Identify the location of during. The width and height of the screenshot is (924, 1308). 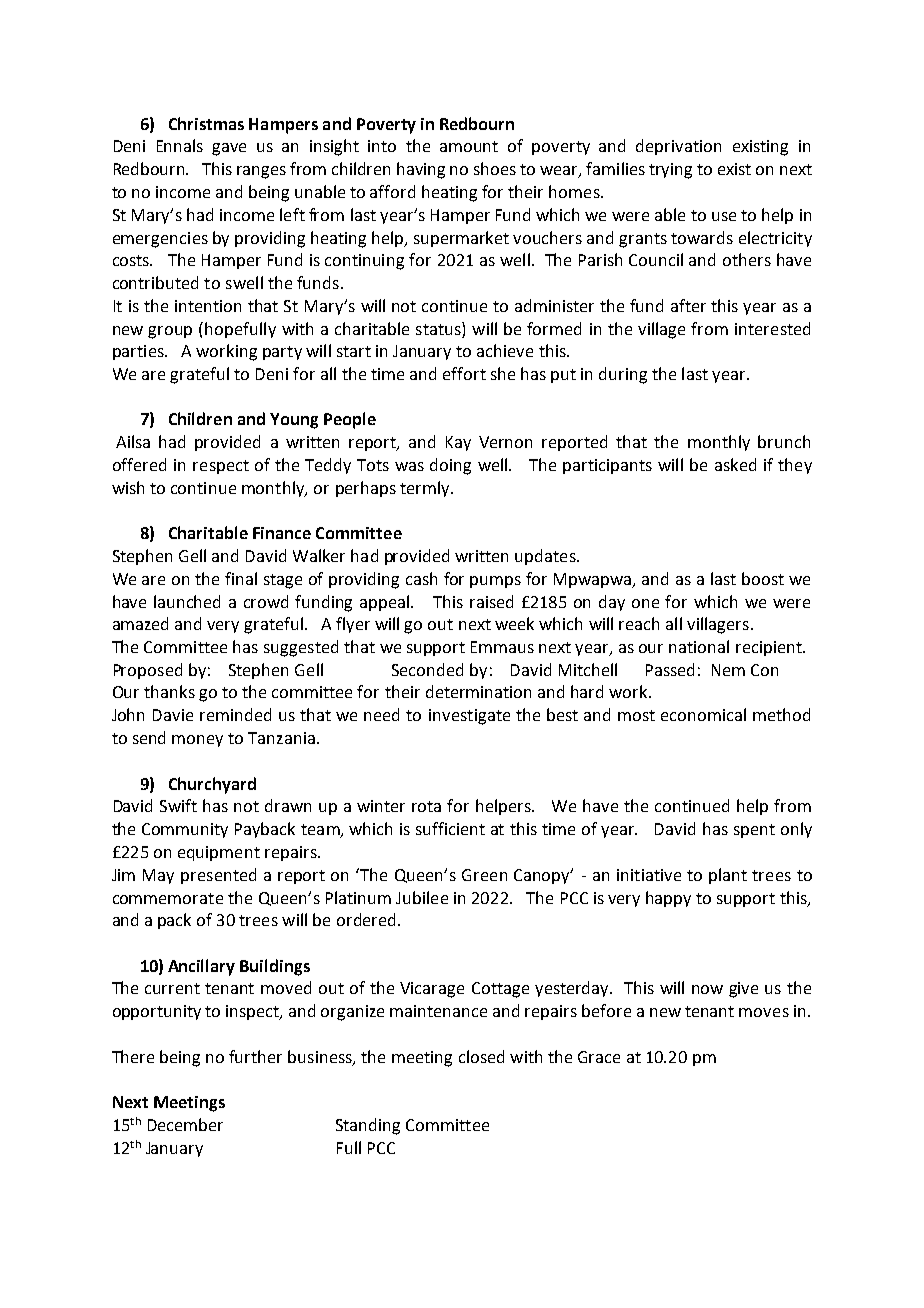
(623, 375).
